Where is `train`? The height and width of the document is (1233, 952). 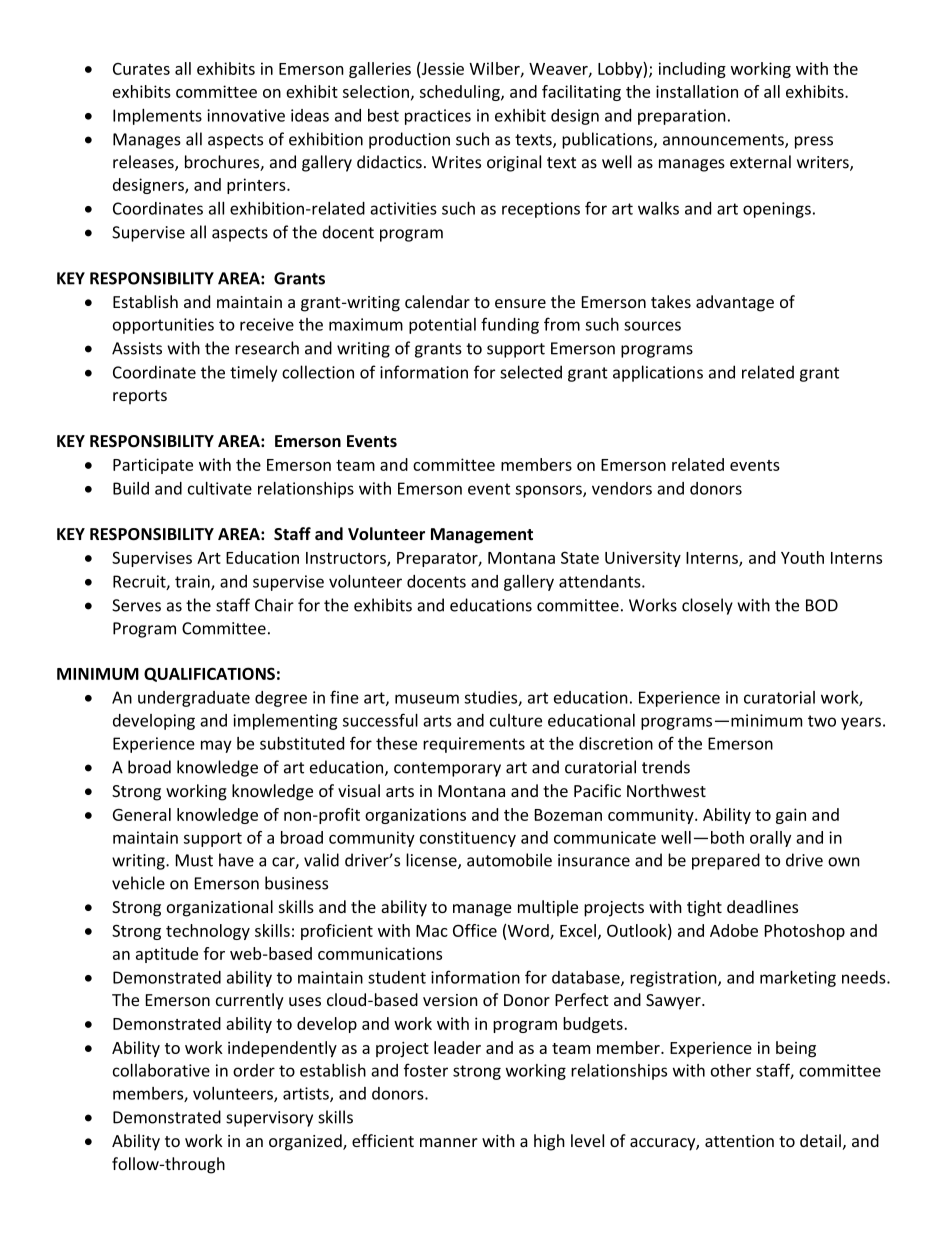
train is located at coordinates (193, 582).
